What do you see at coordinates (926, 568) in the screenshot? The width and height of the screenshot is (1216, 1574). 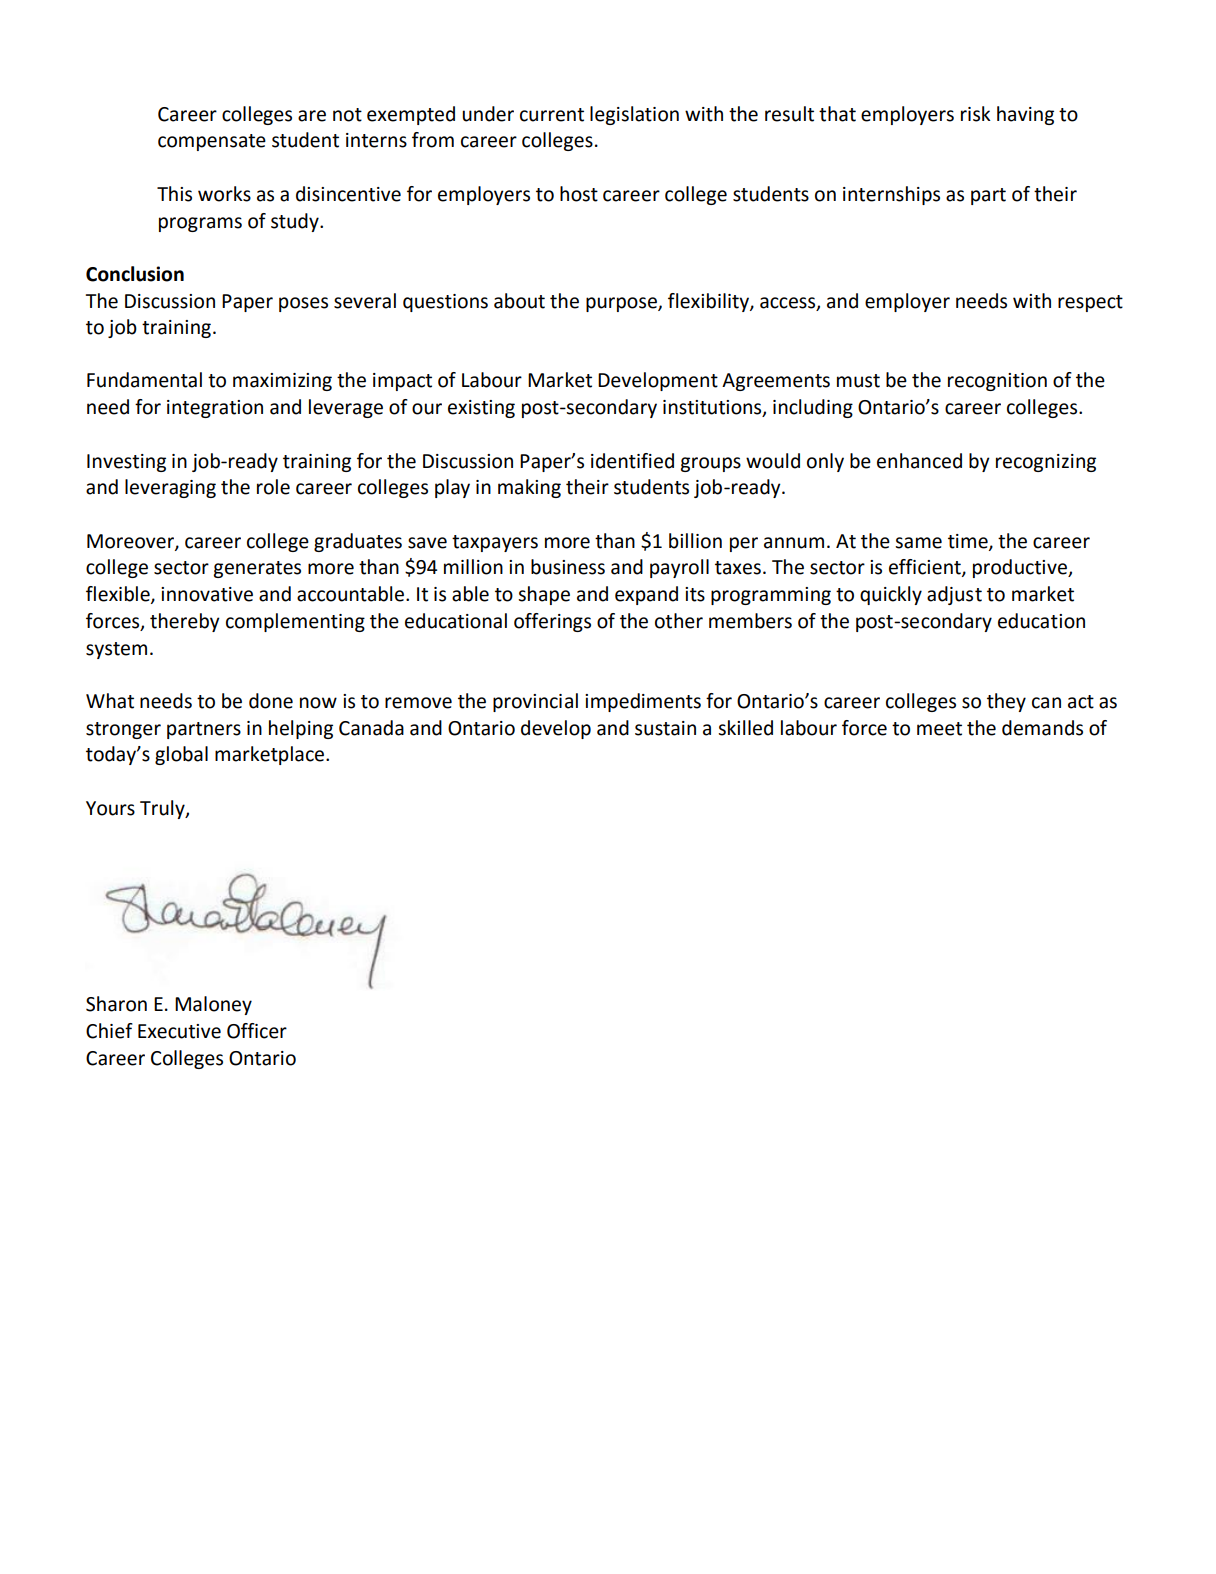 I see `efficient` at bounding box center [926, 568].
